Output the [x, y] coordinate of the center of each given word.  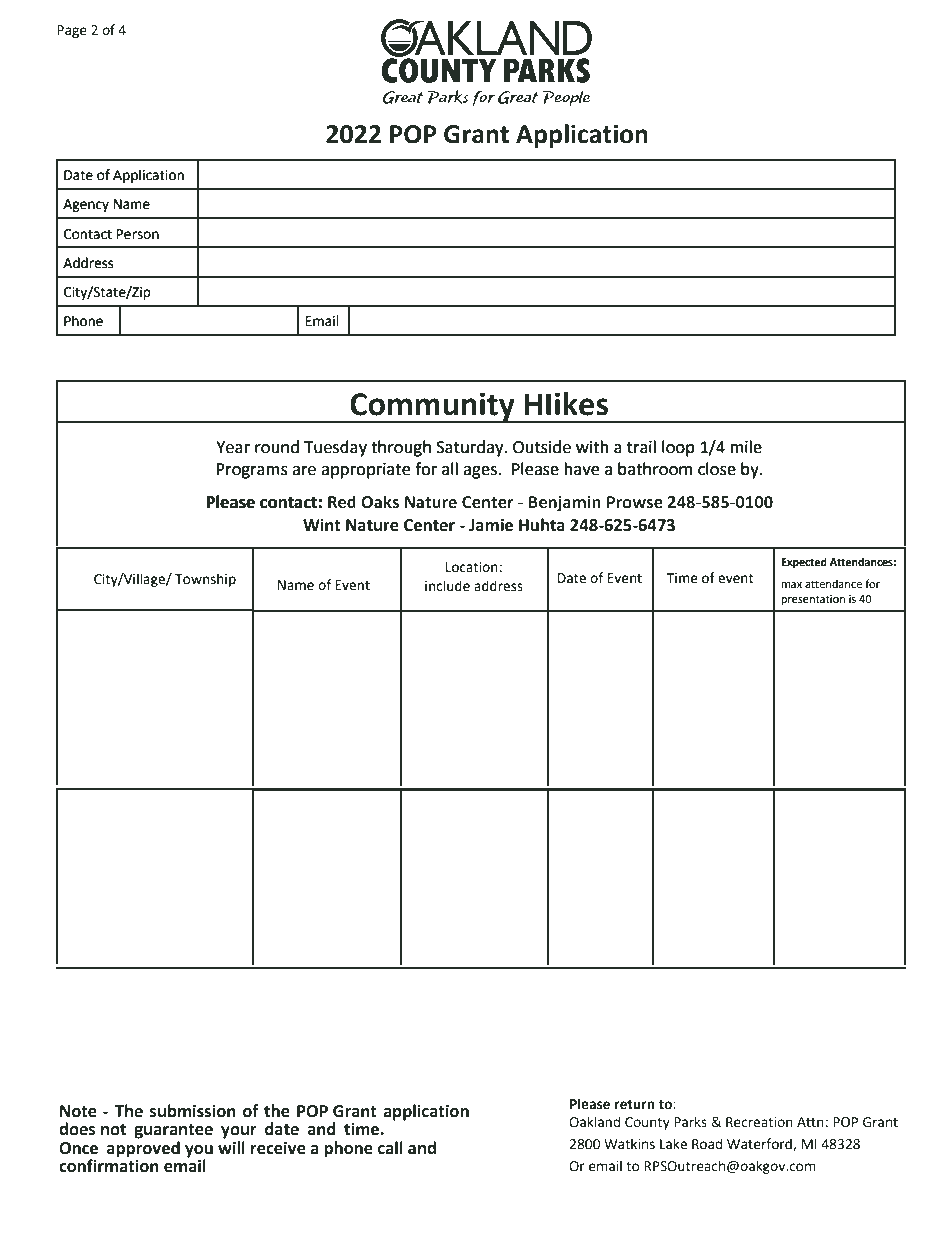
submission [193, 1111]
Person [138, 234]
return [634, 1104]
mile [746, 447]
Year [233, 447]
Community [432, 407]
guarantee [173, 1131]
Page [72, 31]
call [390, 1148]
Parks [690, 1122]
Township [205, 580]
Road [707, 1144]
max [791, 585]
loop [678, 448]
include [447, 586]
